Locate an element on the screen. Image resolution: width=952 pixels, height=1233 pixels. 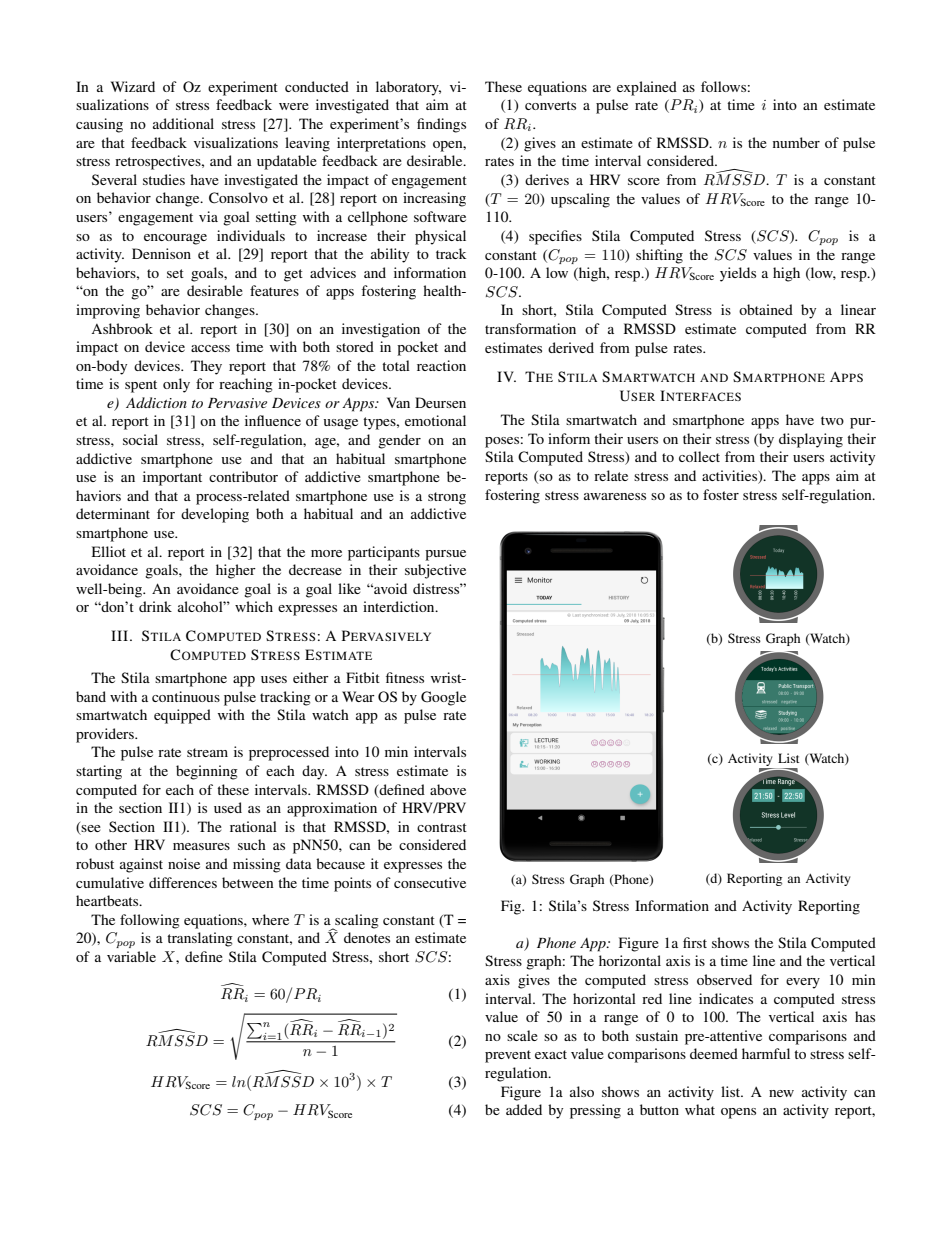
emotional is located at coordinates (435, 420).
